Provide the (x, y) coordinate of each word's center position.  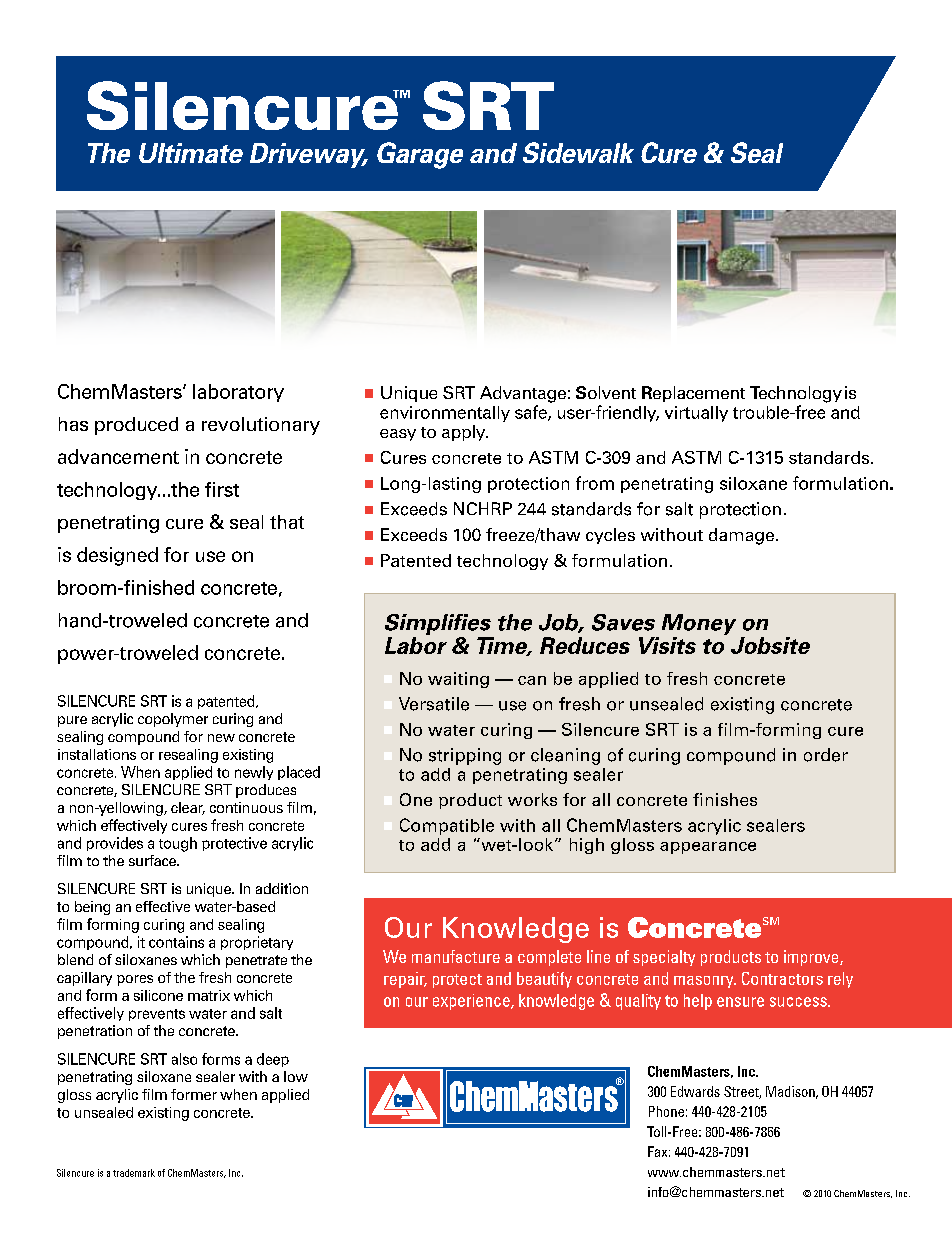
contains (176, 942)
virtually (696, 414)
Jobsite (770, 645)
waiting (458, 680)
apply (465, 433)
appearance (708, 848)
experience (472, 1002)
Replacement (693, 394)
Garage (420, 155)
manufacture (456, 956)
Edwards (695, 1091)
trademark (134, 1173)
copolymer (173, 720)
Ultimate (191, 153)
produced (136, 426)
